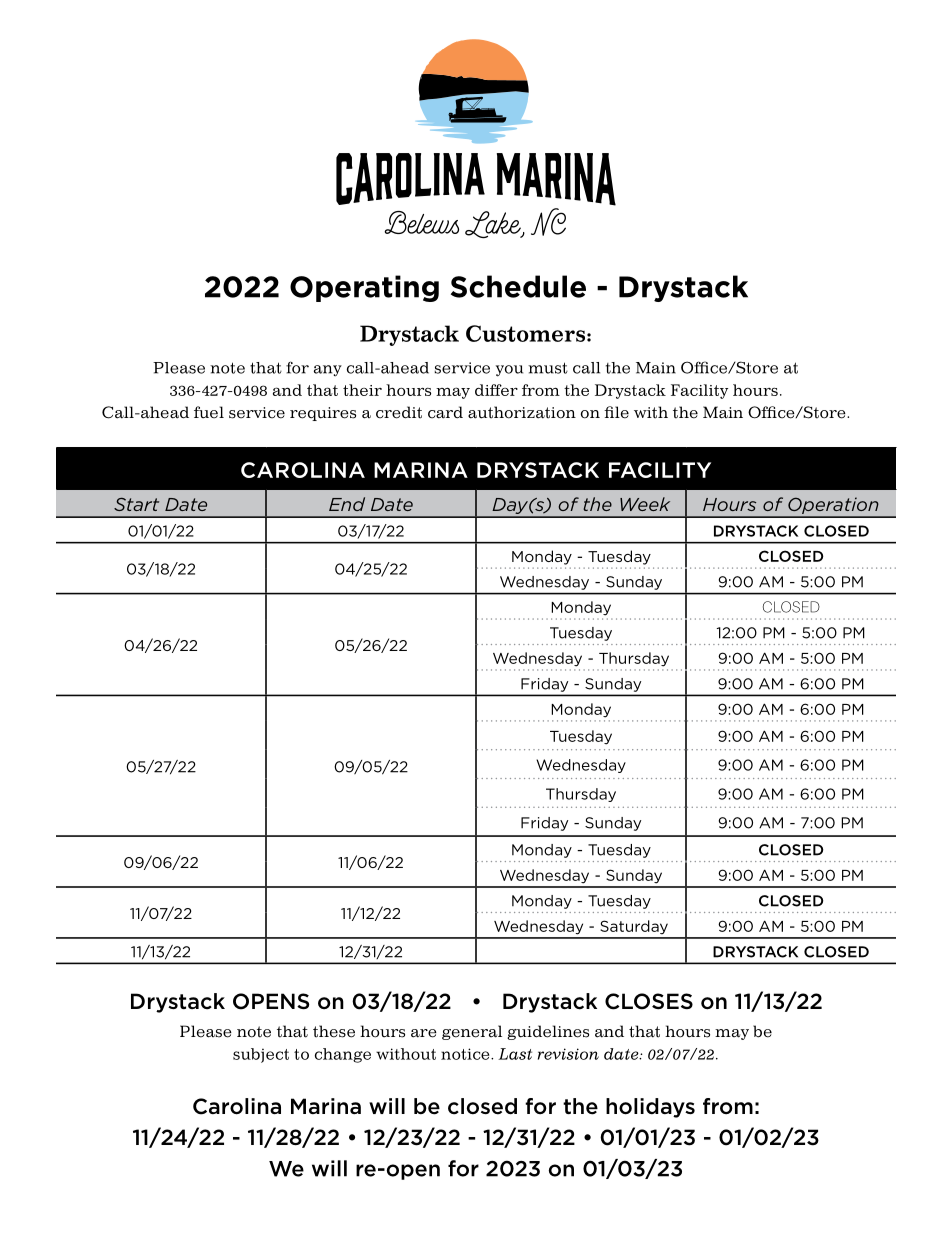 This screenshot has height=1233, width=952. I want to click on End, so click(347, 504).
